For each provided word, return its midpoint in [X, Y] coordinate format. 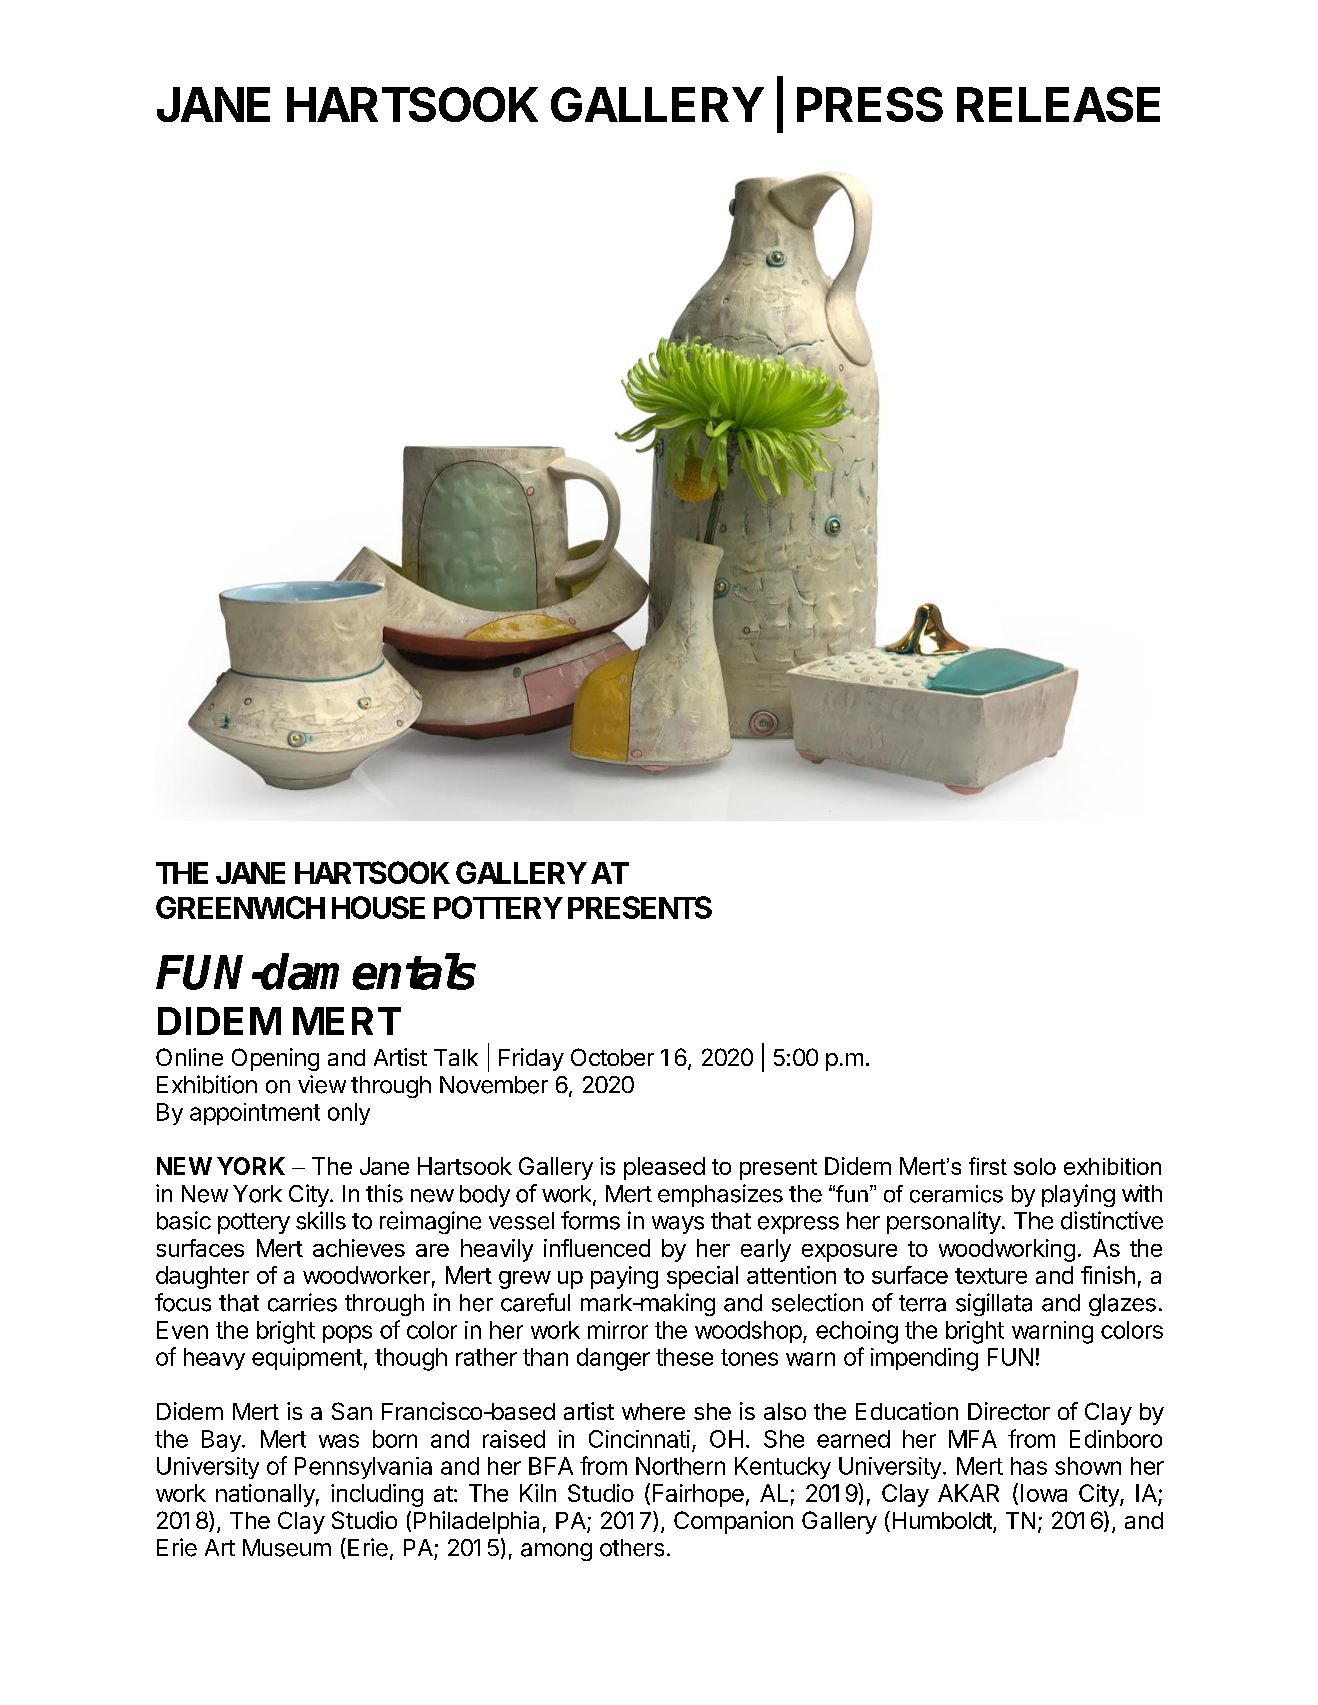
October [612, 1057]
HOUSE [378, 907]
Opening [275, 1059]
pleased [664, 1168]
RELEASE [1058, 104]
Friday [531, 1059]
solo [1035, 1166]
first [988, 1166]
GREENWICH [240, 907]
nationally [265, 1495]
